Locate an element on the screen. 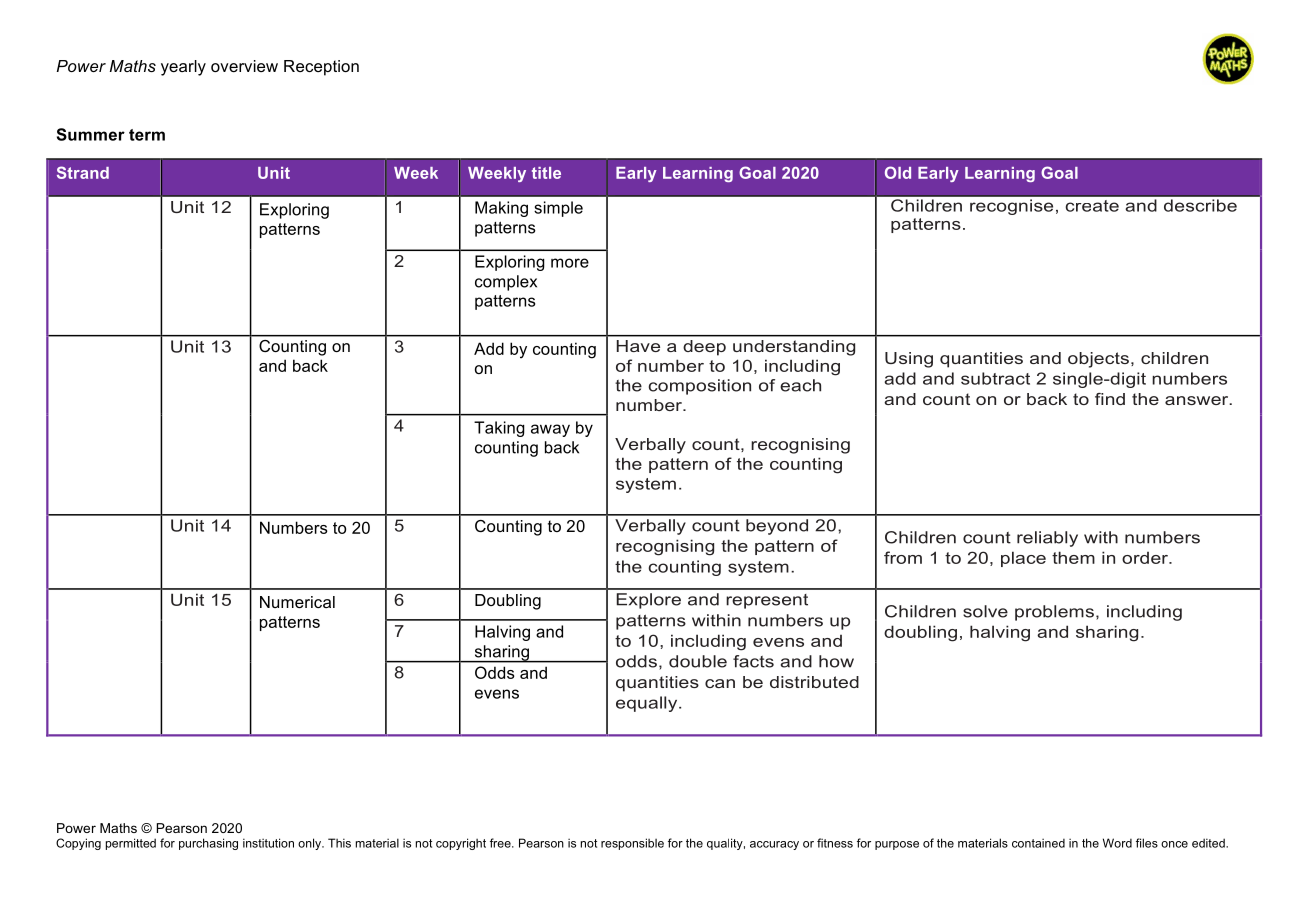 The image size is (1308, 924). Taking is located at coordinates (499, 429).
